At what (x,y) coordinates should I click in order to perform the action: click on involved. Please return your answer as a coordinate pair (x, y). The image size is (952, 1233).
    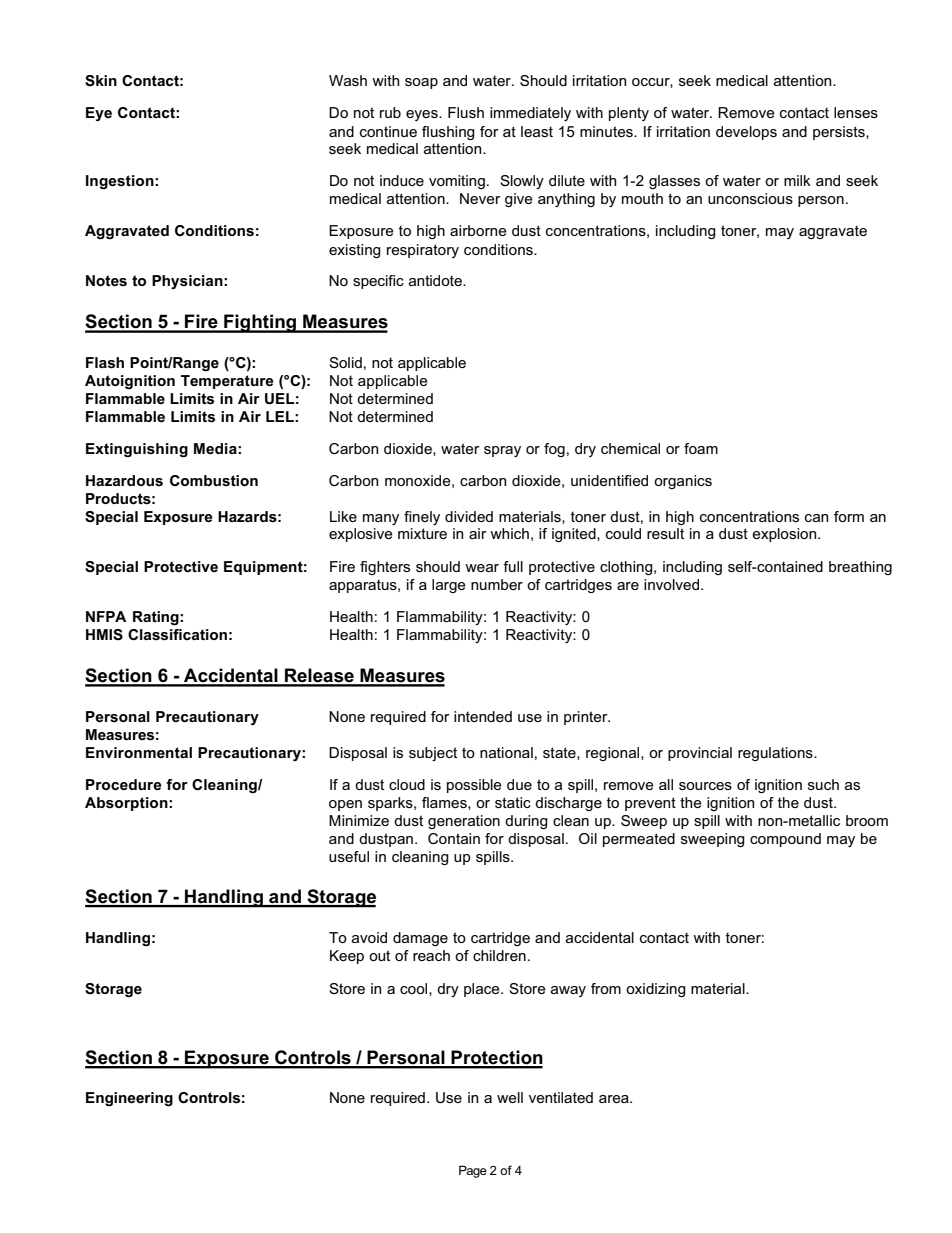
    Looking at the image, I should click on (673, 584).
